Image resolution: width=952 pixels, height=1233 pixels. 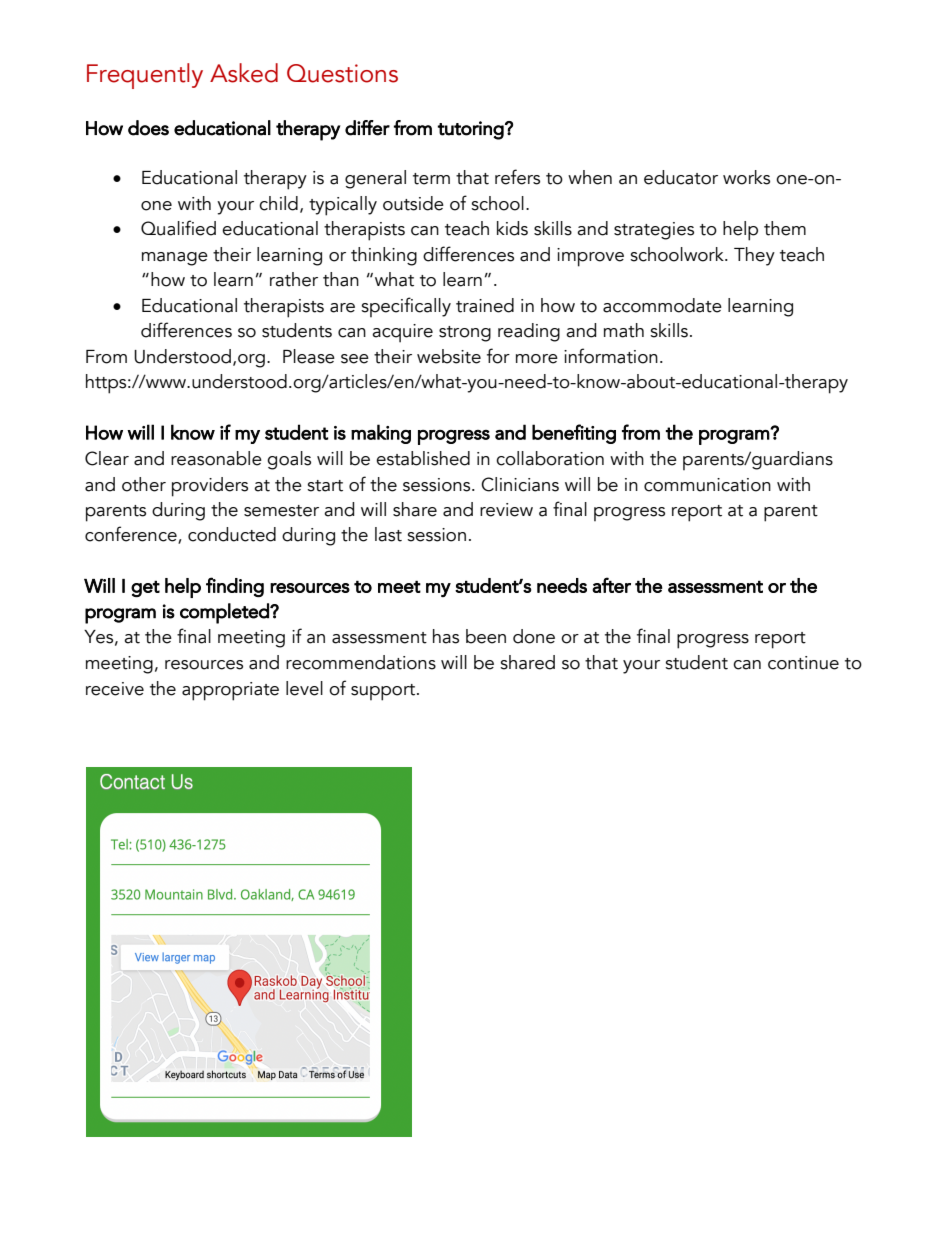 What do you see at coordinates (230, 691) in the document?
I see `appropriate` at bounding box center [230, 691].
